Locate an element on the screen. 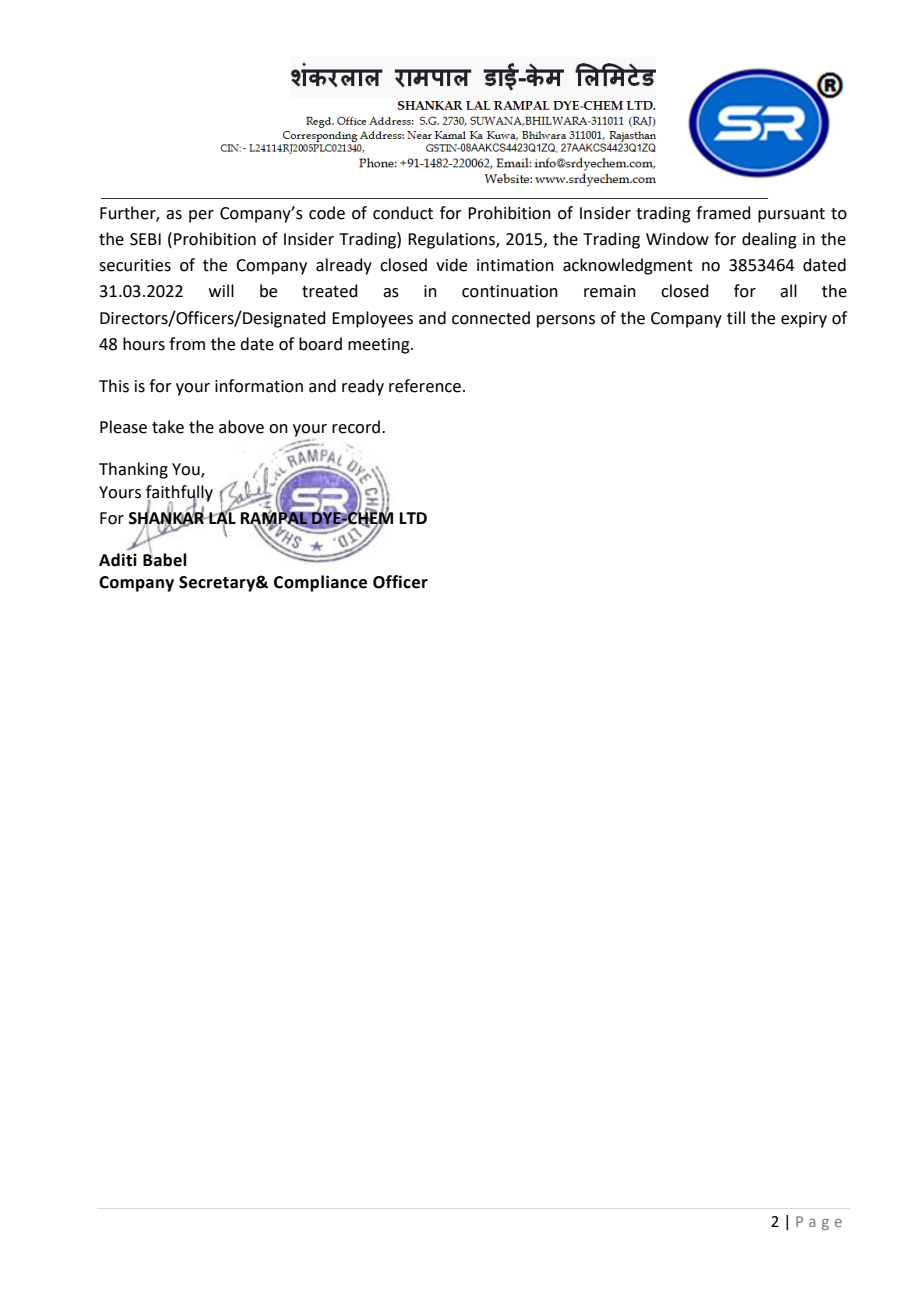  Babel is located at coordinates (165, 558).
